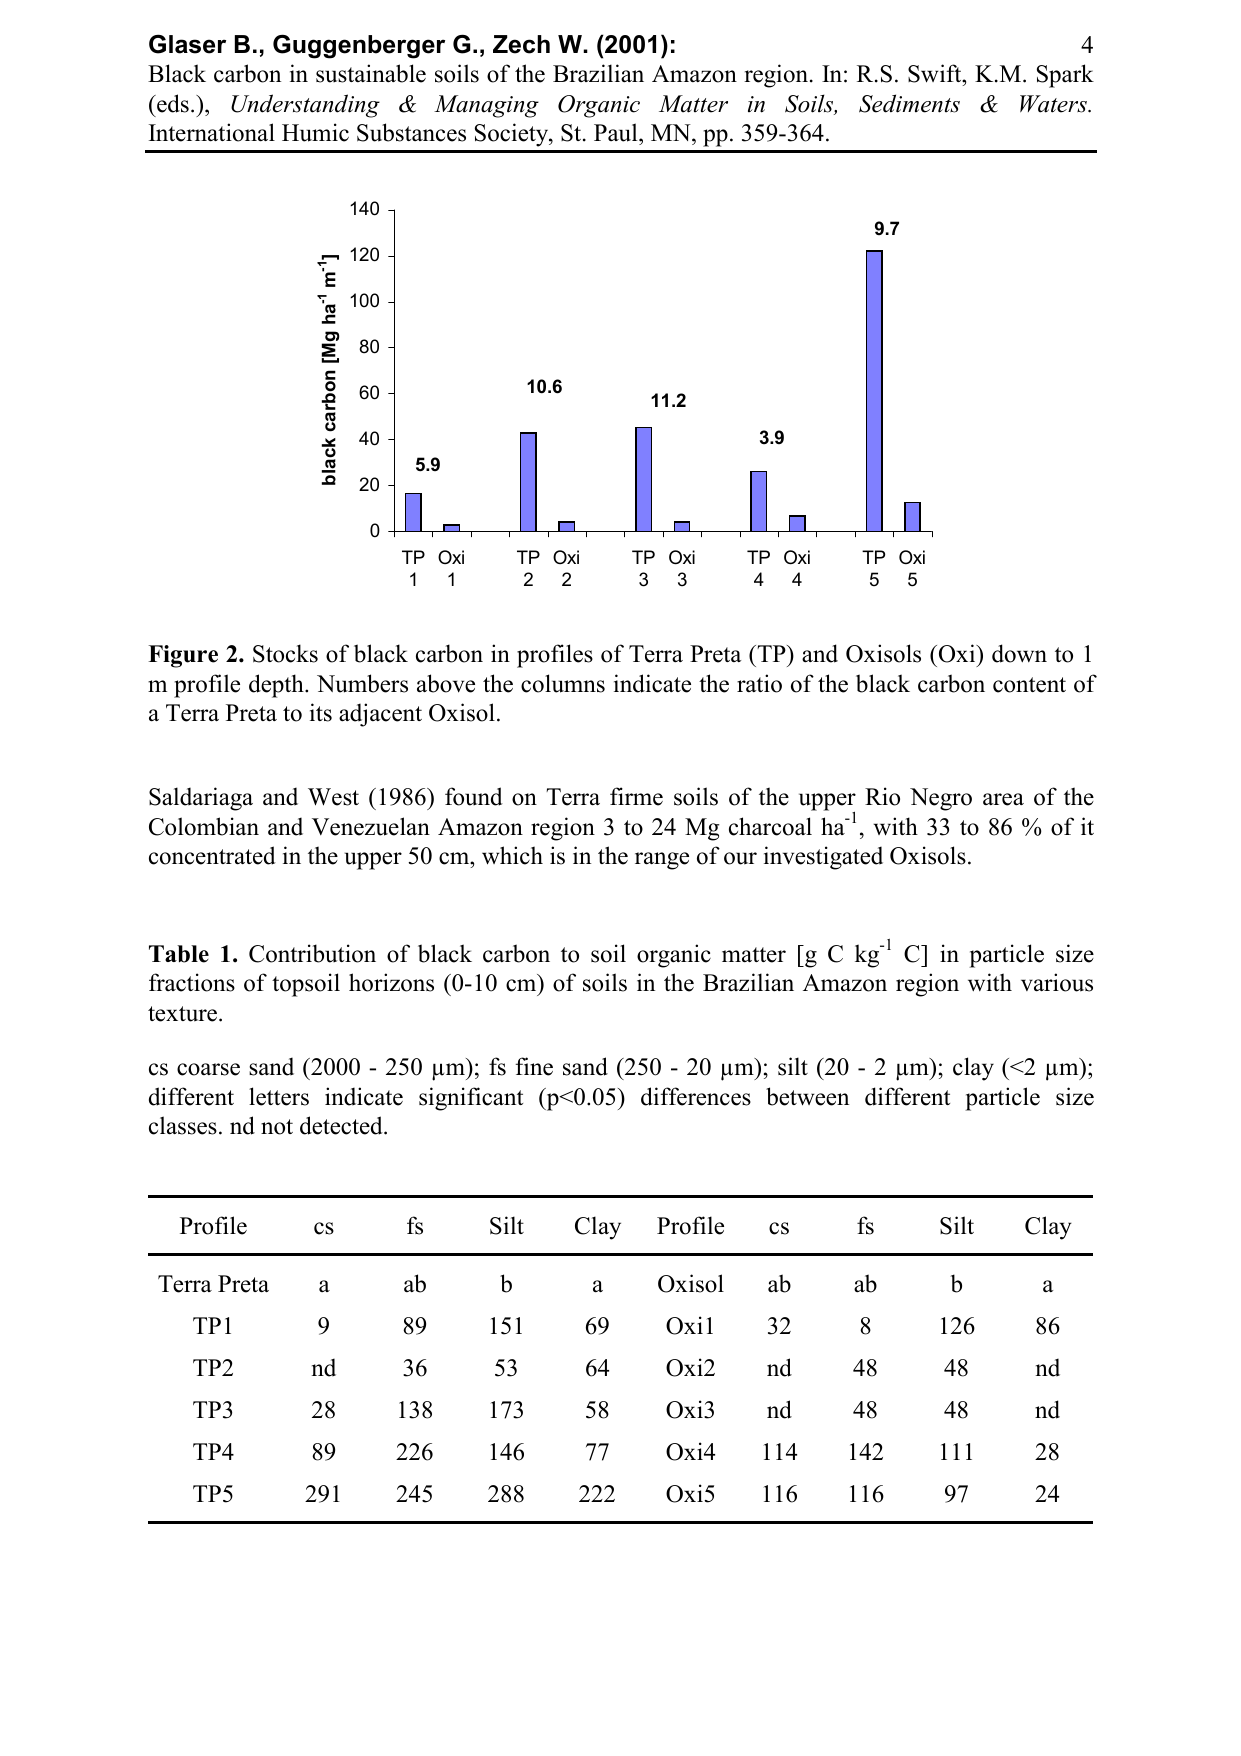  What do you see at coordinates (411, 132) in the screenshot?
I see `Substances` at bounding box center [411, 132].
